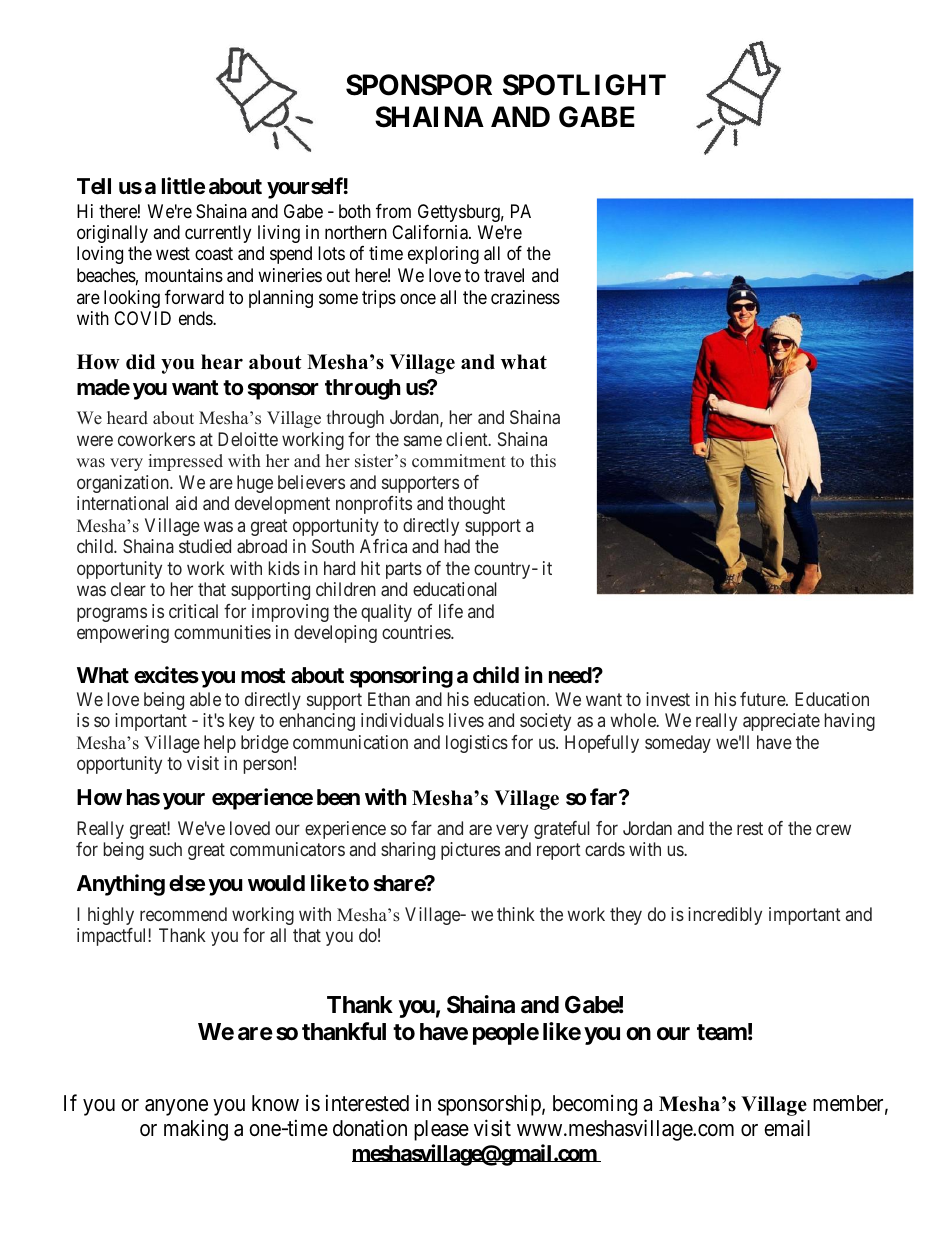  Describe the element at coordinates (94, 186) in the page. I see `Tell` at that location.
